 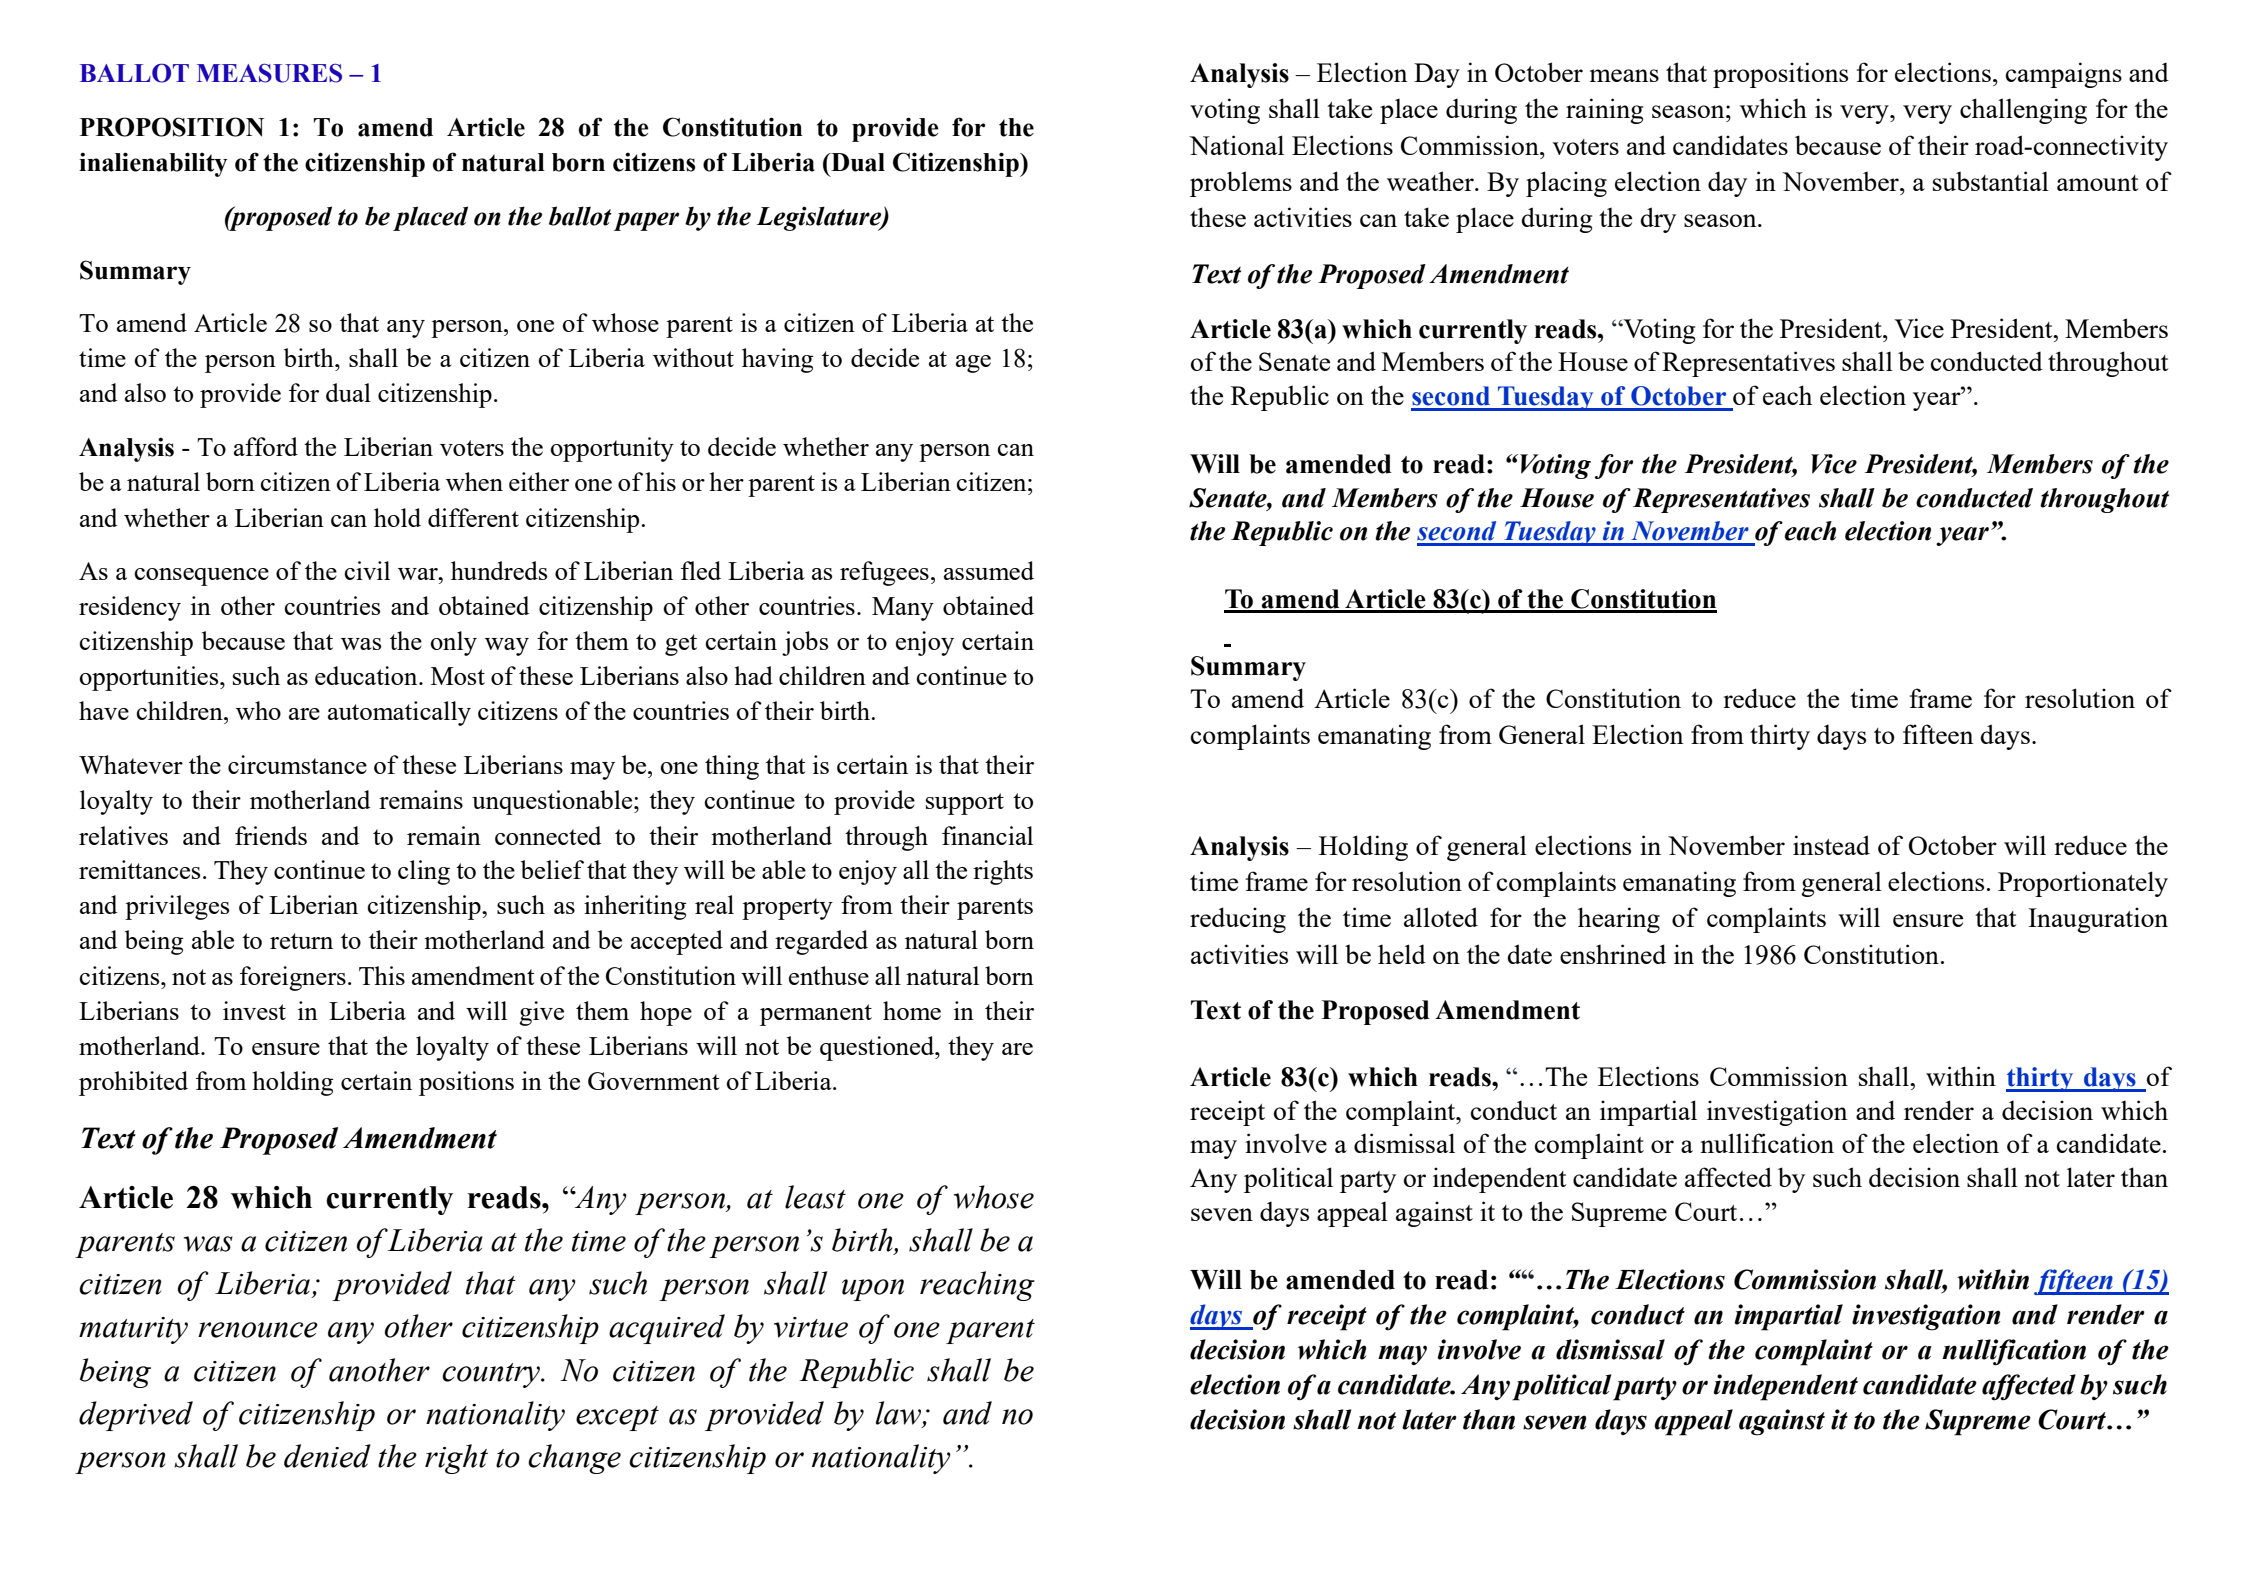 I want to click on afford, so click(x=266, y=446).
